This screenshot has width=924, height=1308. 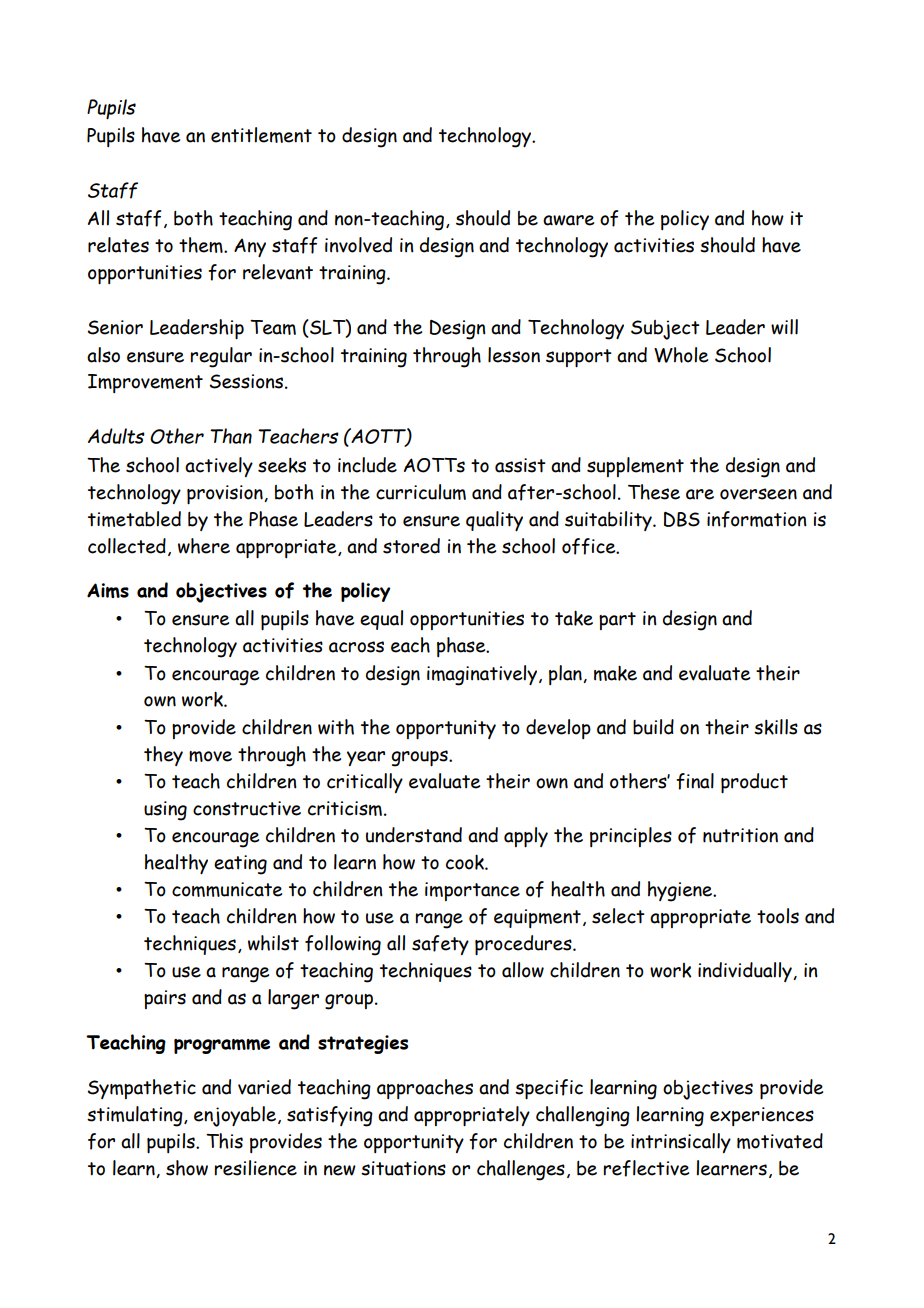 What do you see at coordinates (358, 245) in the screenshot?
I see `involved` at bounding box center [358, 245].
